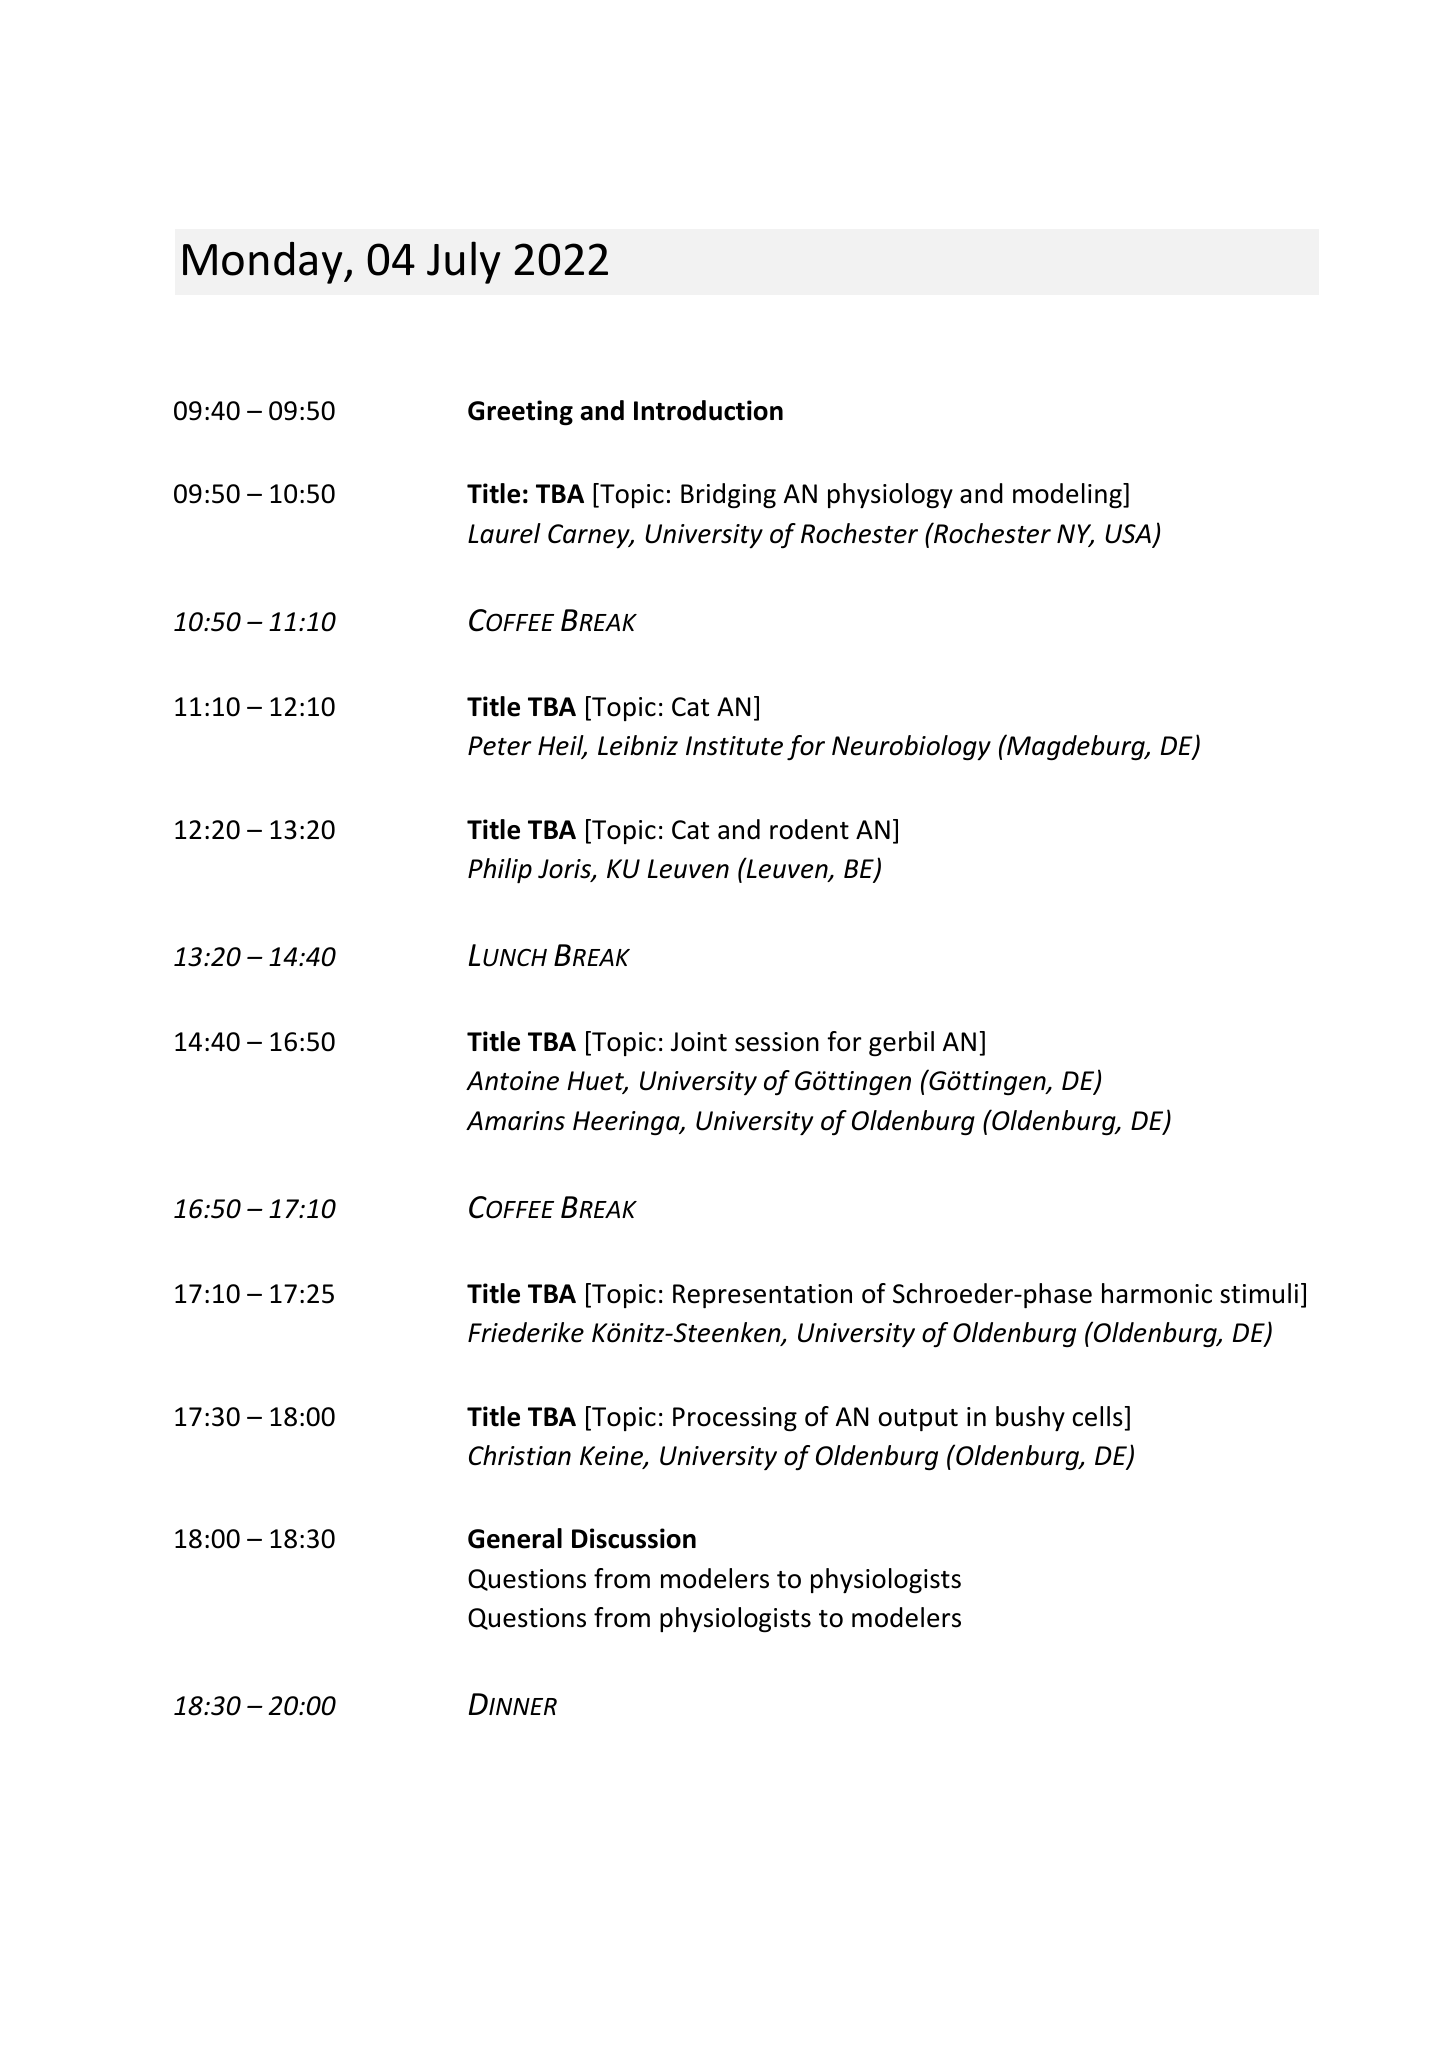 This page has height=2056, width=1454. What do you see at coordinates (734, 746) in the page?
I see `Institute` at bounding box center [734, 746].
